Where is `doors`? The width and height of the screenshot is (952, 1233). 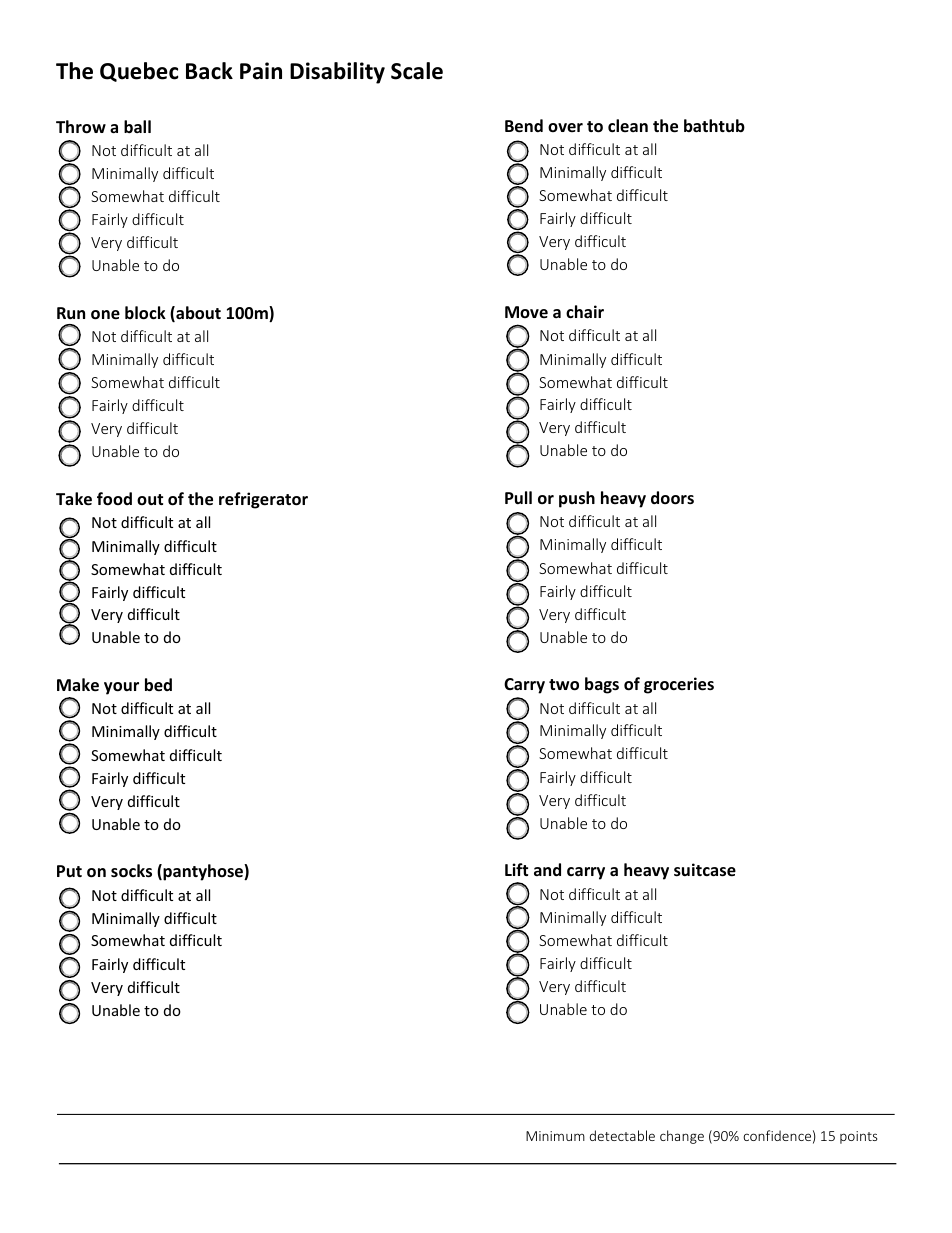 doors is located at coordinates (672, 498).
